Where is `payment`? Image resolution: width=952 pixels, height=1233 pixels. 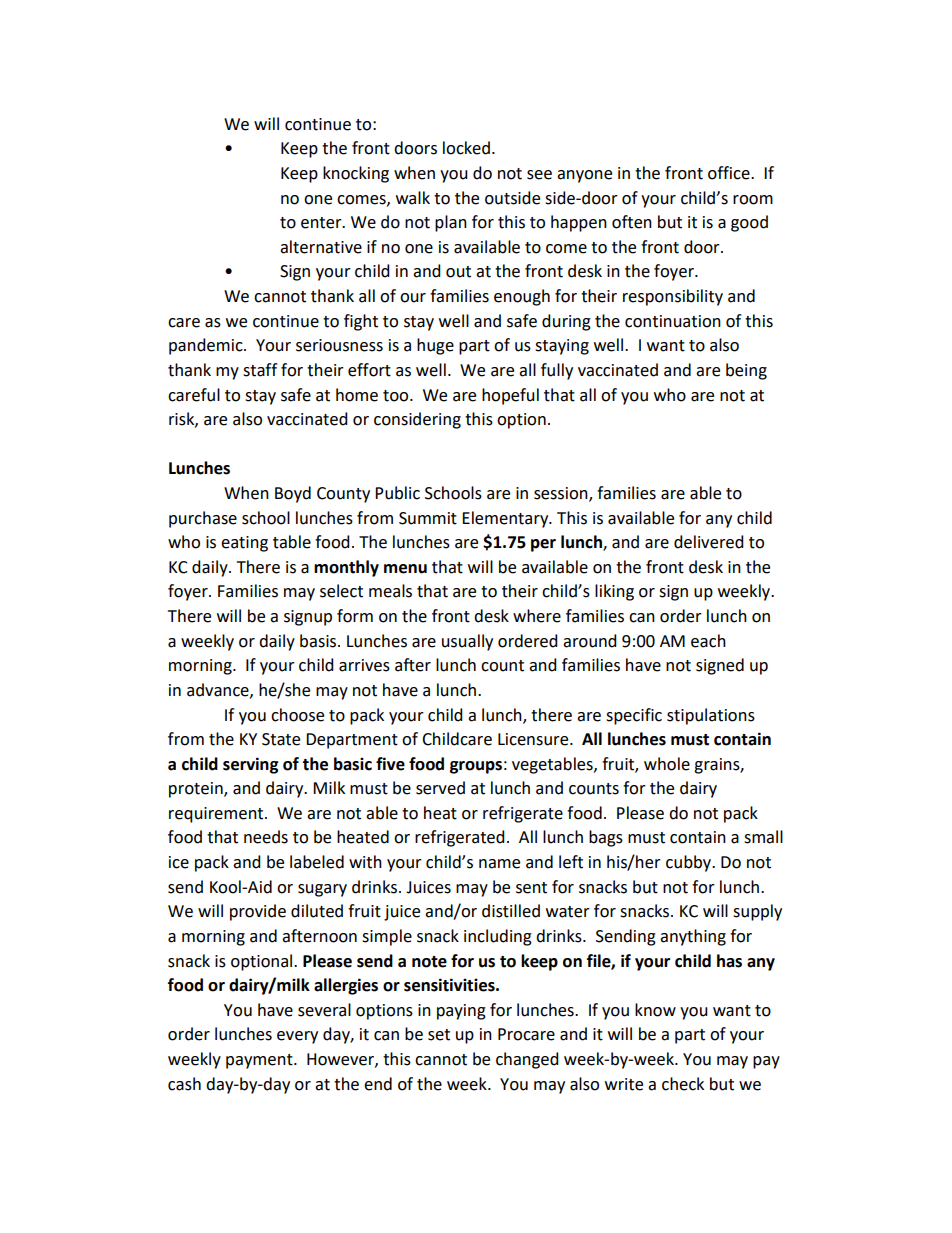 payment is located at coordinates (260, 1061).
